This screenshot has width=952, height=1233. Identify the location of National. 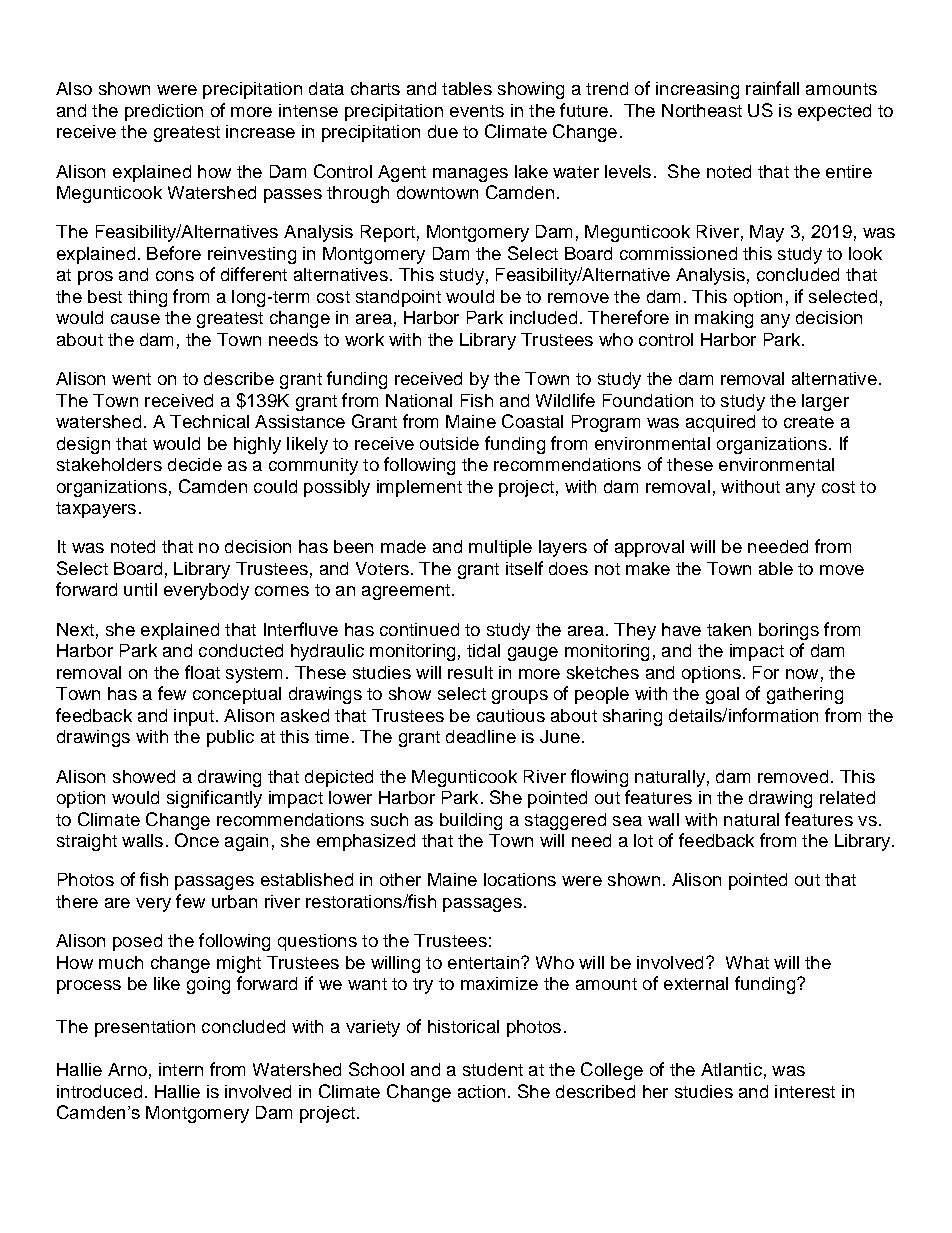
(419, 400).
